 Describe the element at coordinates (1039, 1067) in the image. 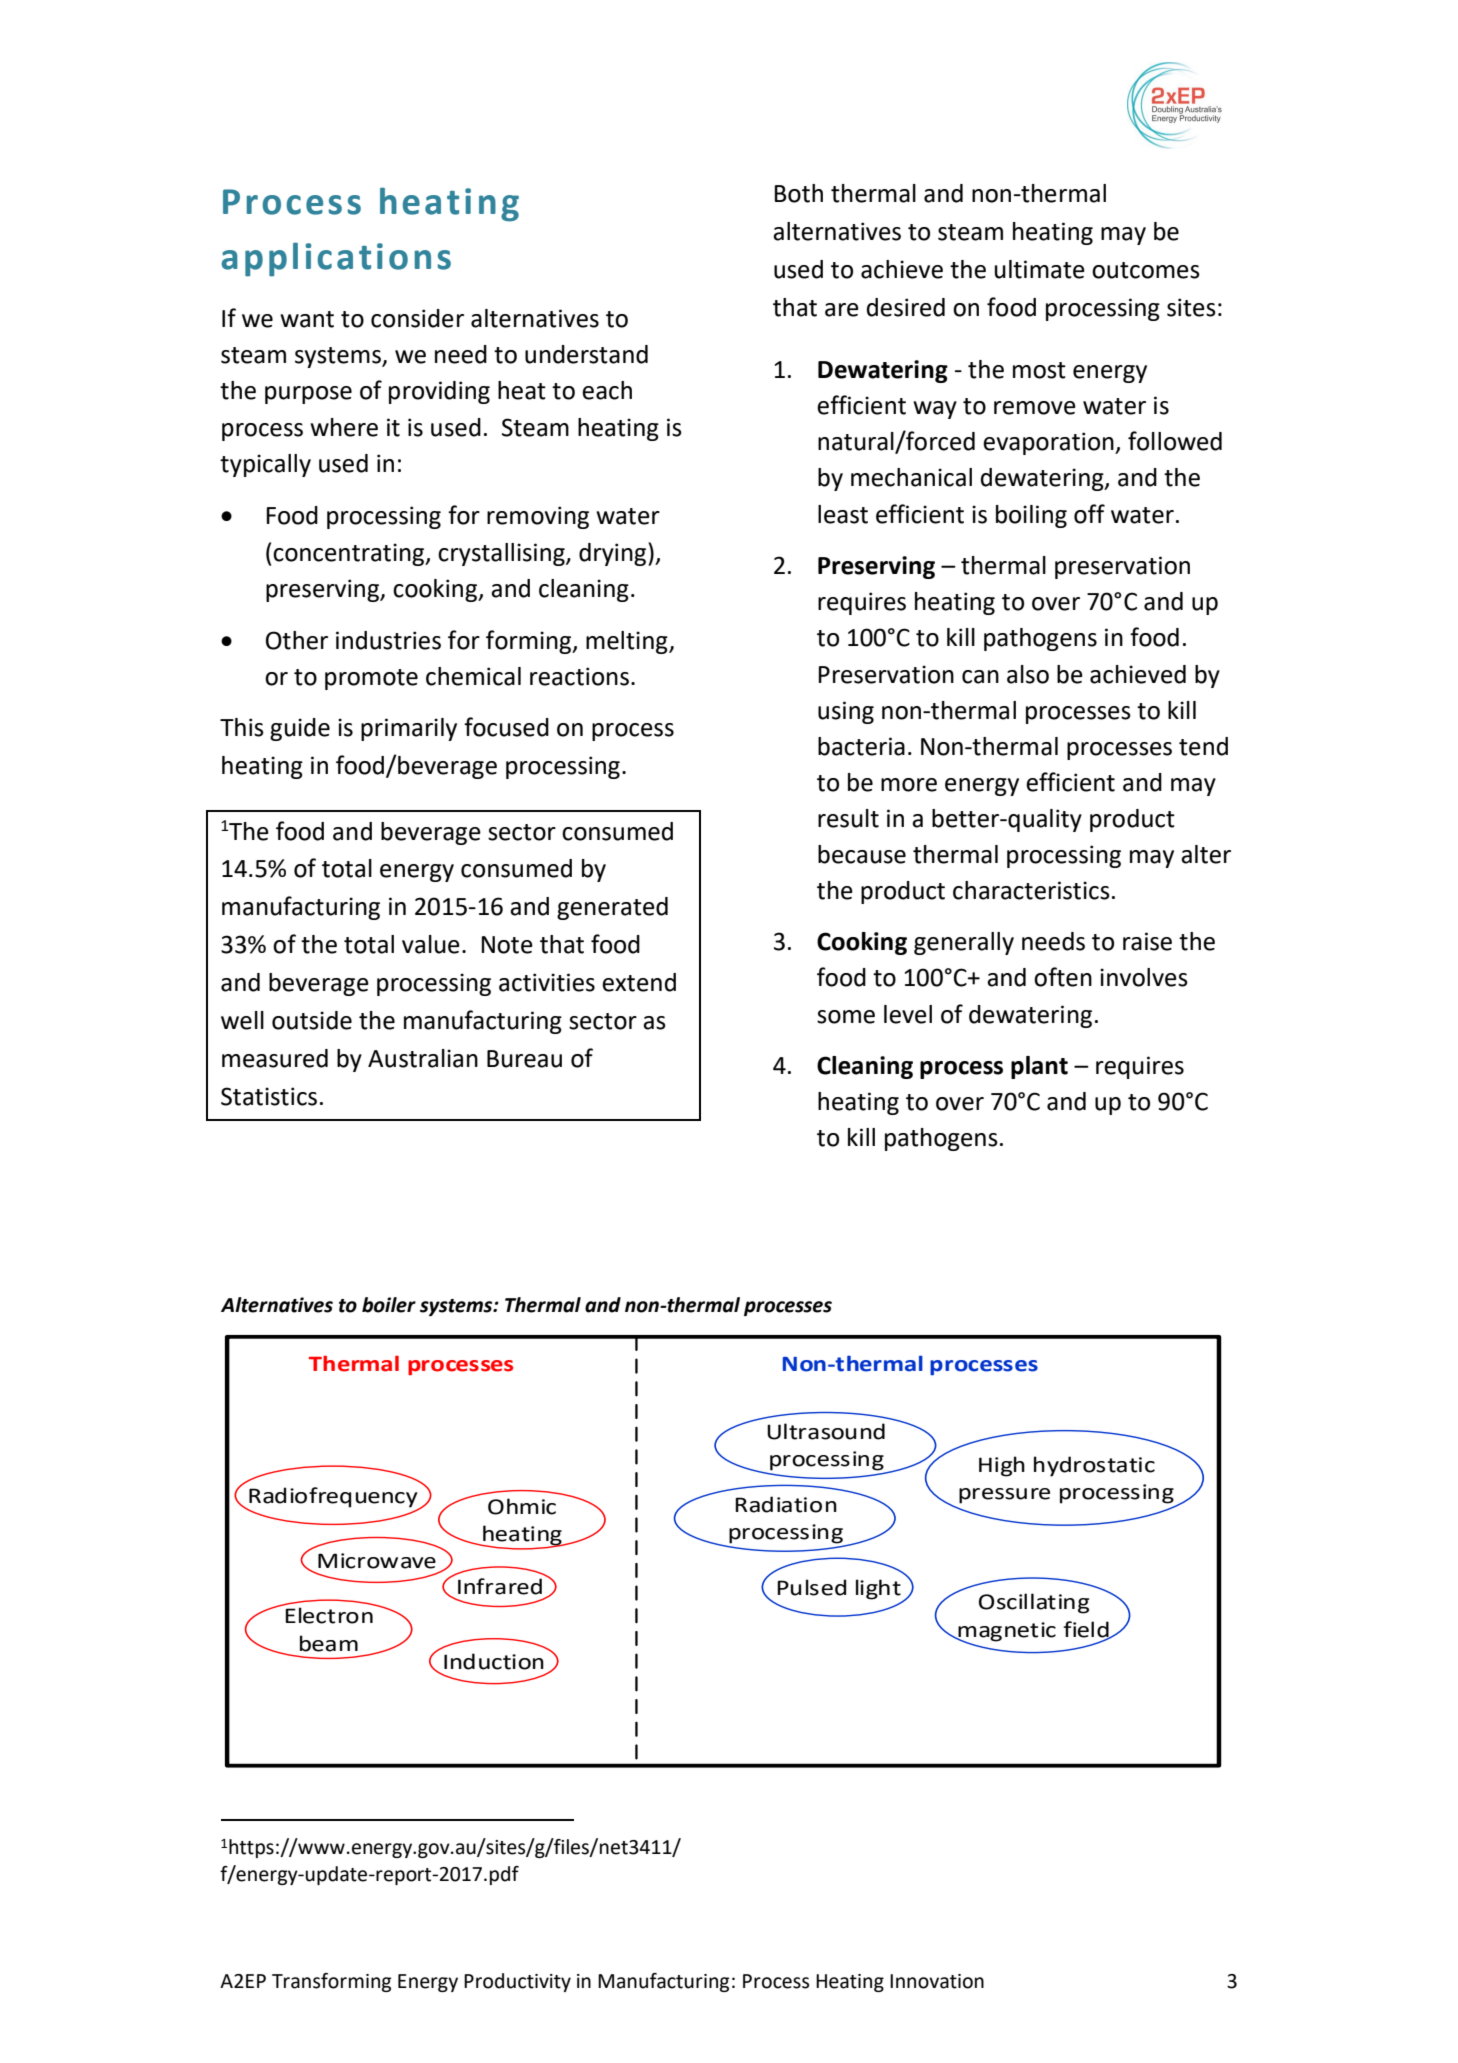

I see `plant` at that location.
